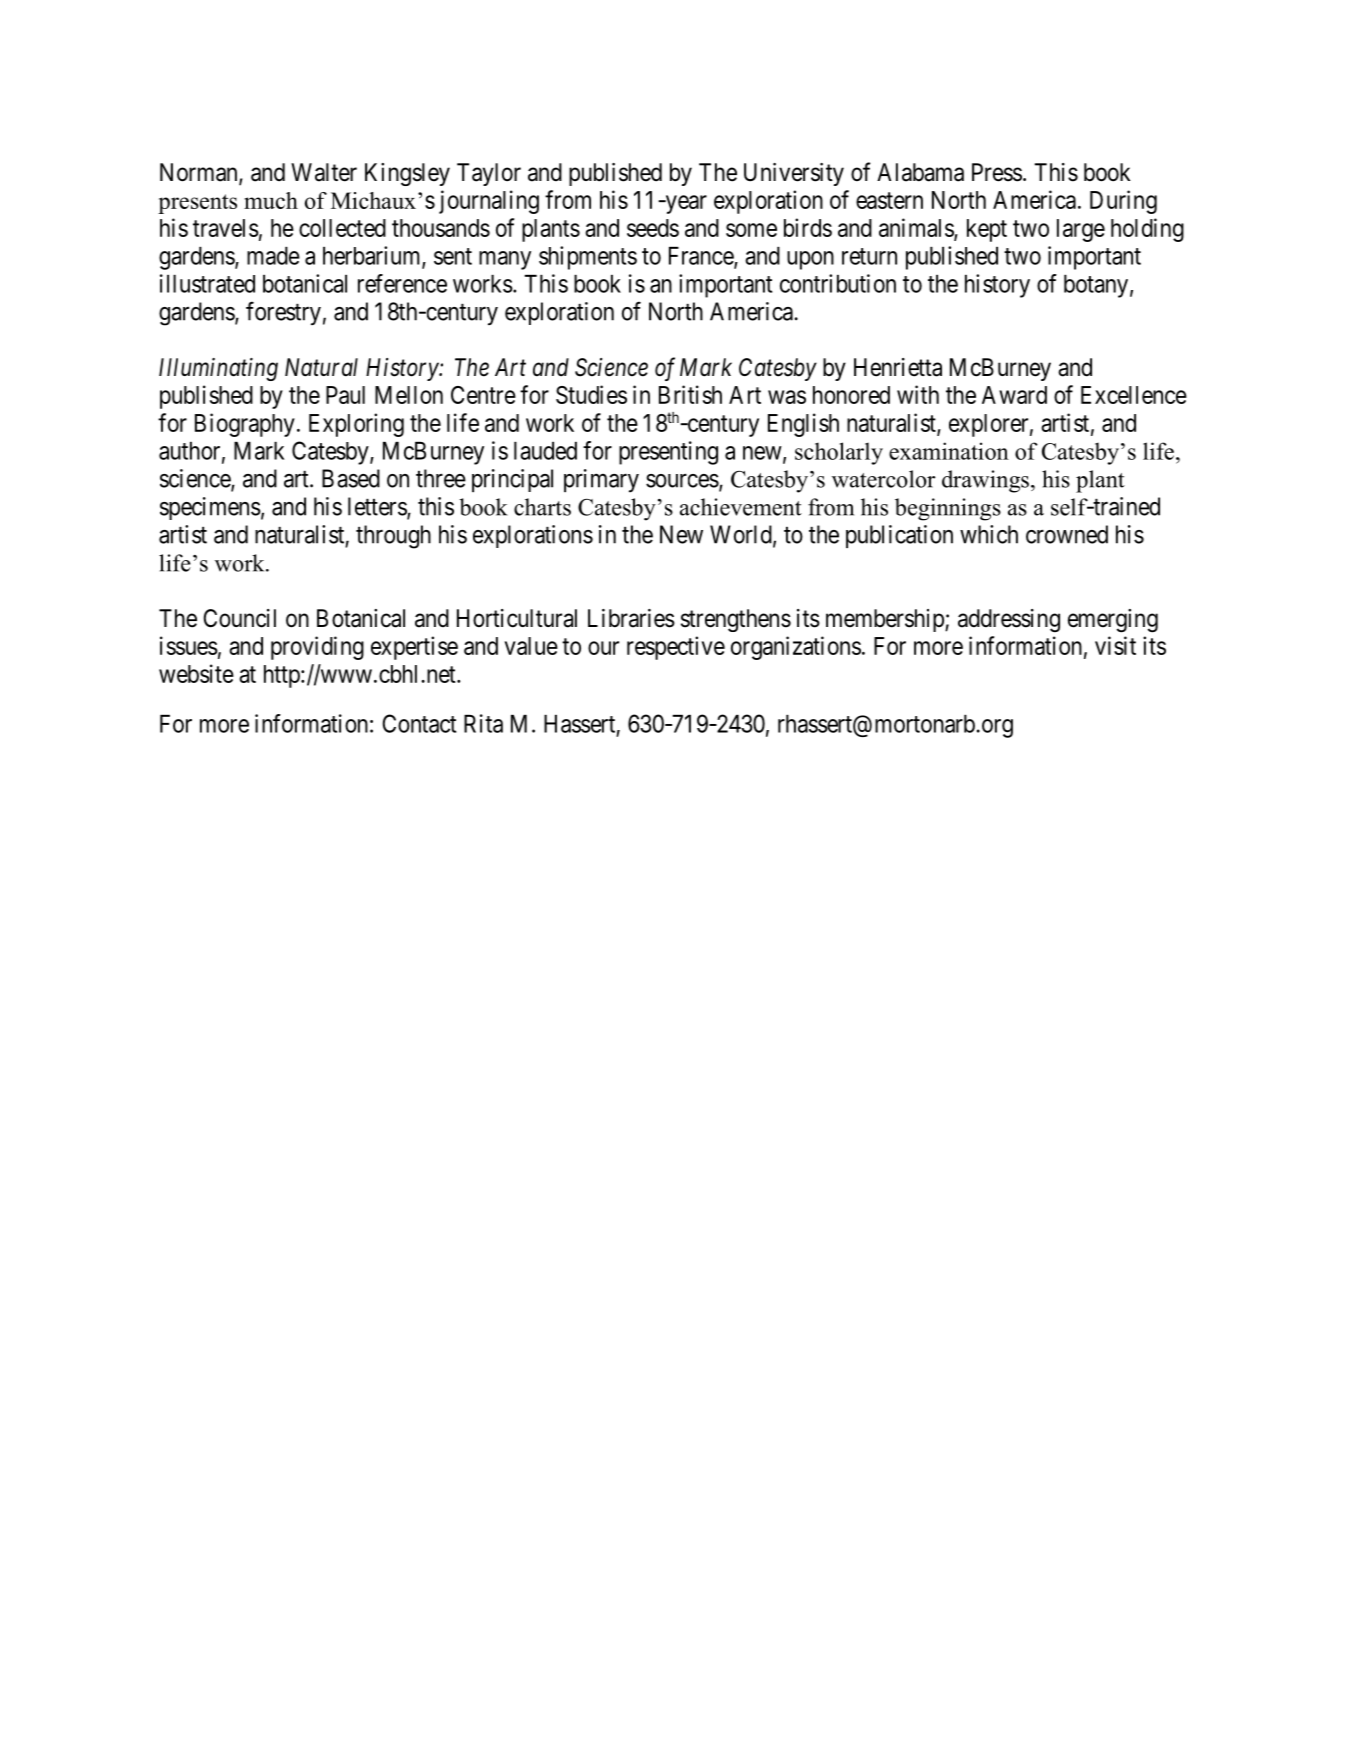 This screenshot has height=1744, width=1347. I want to click on much, so click(271, 200).
